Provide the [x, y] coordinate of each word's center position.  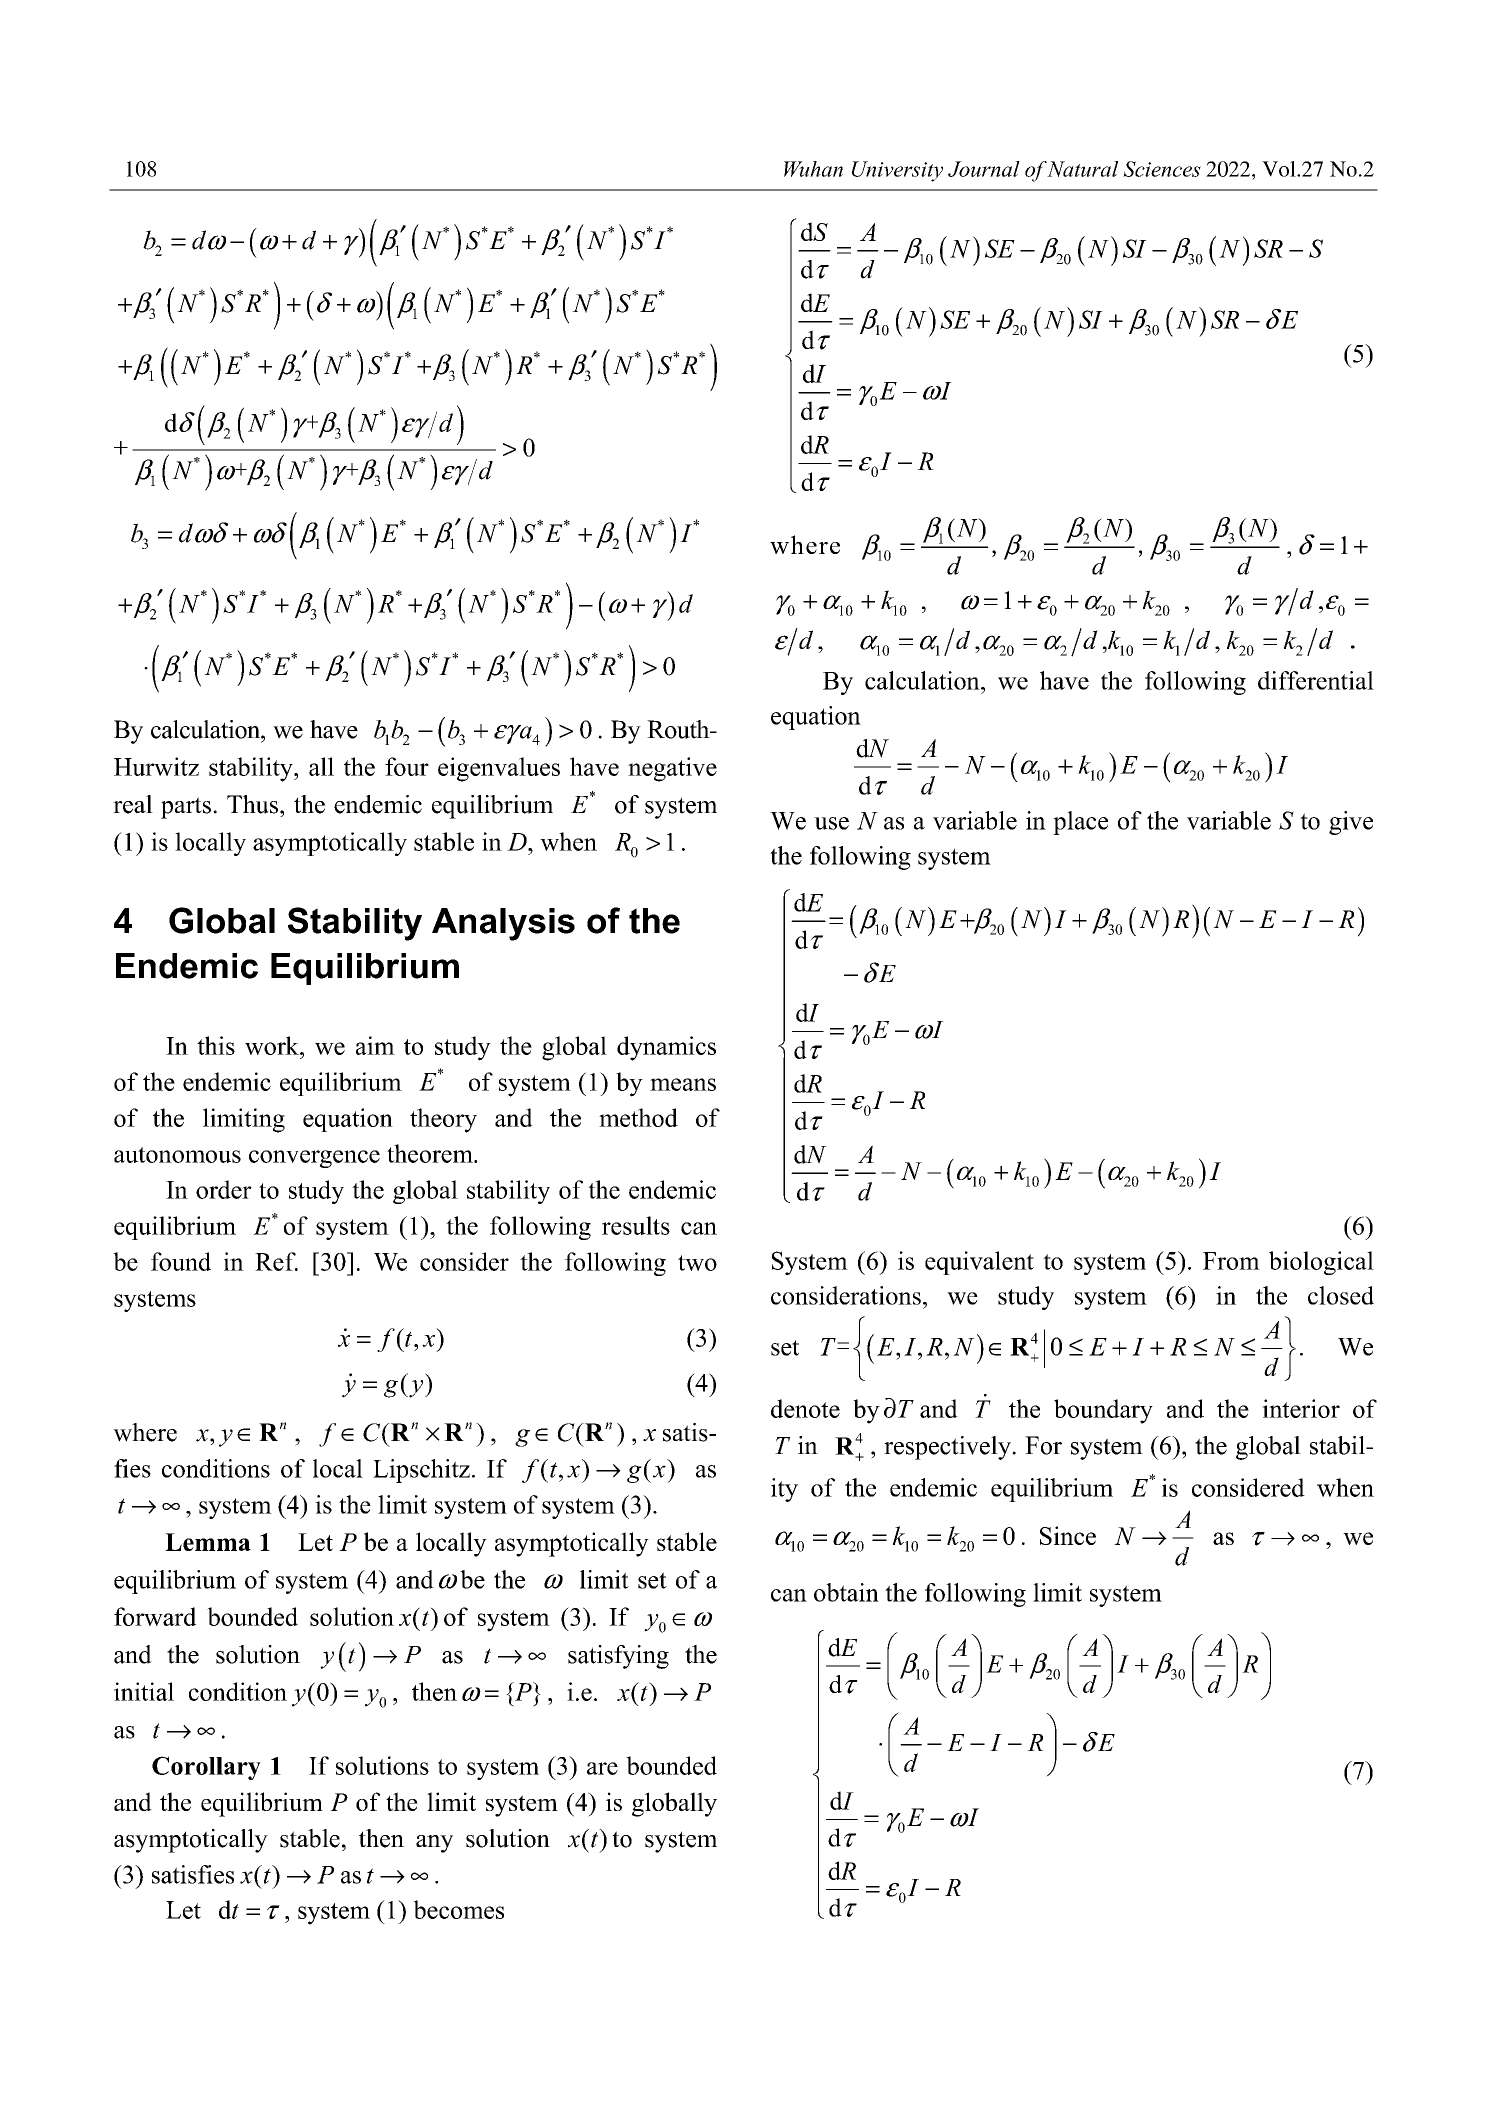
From [1231, 1261]
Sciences [1162, 169]
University [897, 171]
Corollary [206, 1768]
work [273, 1045]
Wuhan [813, 169]
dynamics [666, 1048]
